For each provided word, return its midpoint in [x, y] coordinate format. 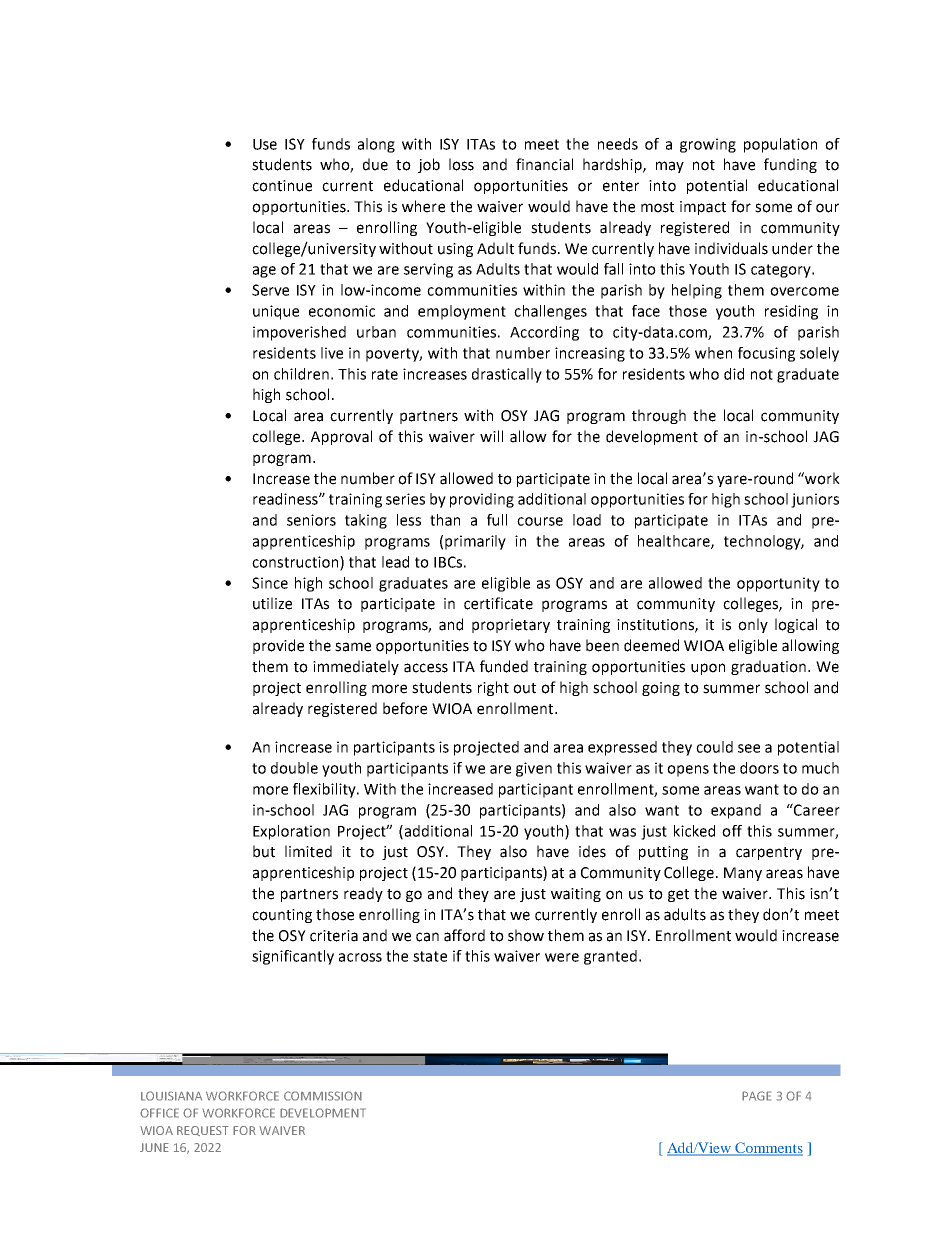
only [753, 625]
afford [464, 935]
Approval [341, 437]
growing [708, 145]
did [734, 374]
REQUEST [203, 1131]
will [491, 436]
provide [278, 646]
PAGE [756, 1096]
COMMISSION [323, 1096]
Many [743, 874]
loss [461, 164]
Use [265, 144]
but [264, 851]
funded [504, 666]
